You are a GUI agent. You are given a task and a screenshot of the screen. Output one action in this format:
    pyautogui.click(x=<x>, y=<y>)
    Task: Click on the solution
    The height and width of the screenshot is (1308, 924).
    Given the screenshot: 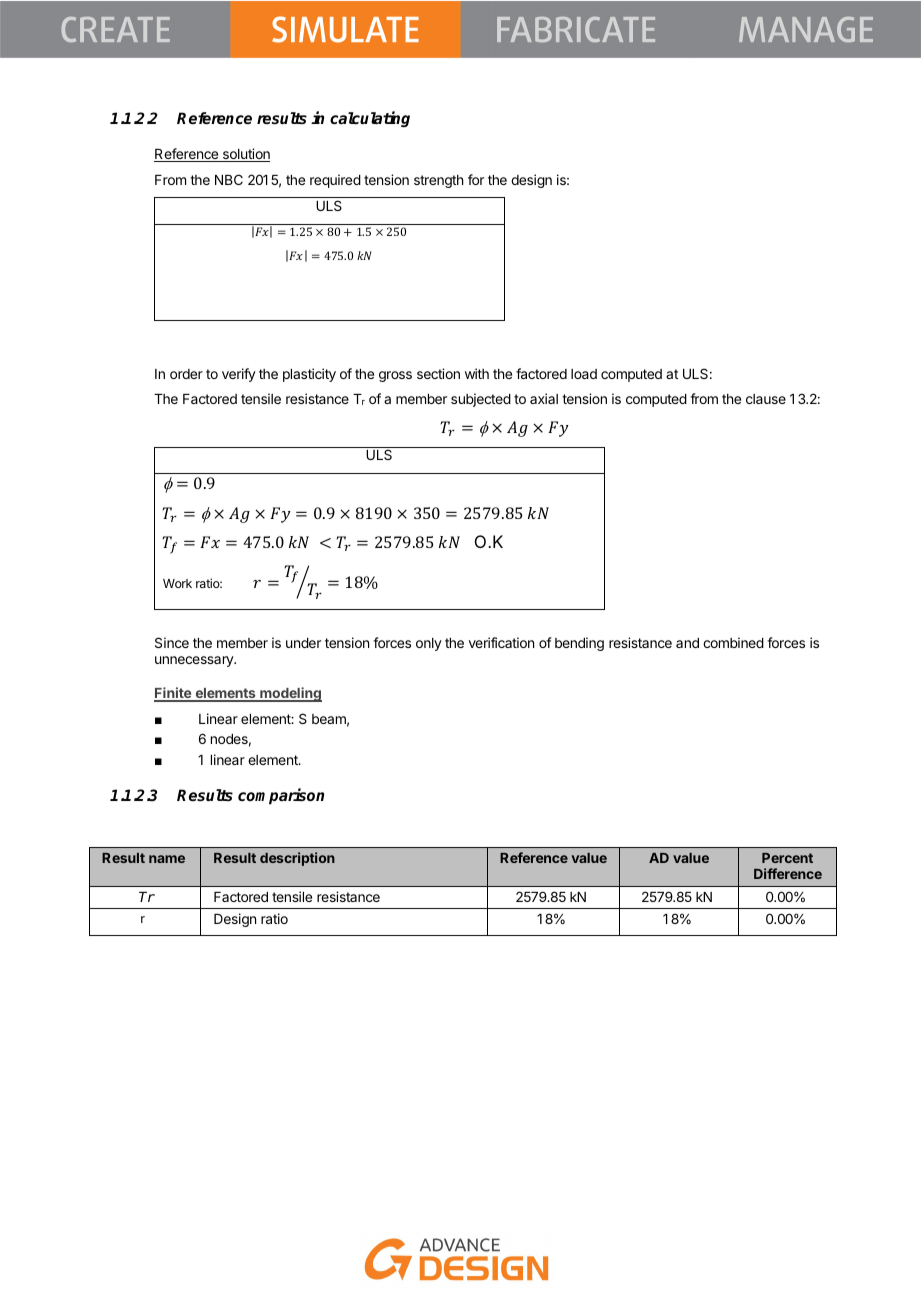 What is the action you would take?
    pyautogui.click(x=245, y=155)
